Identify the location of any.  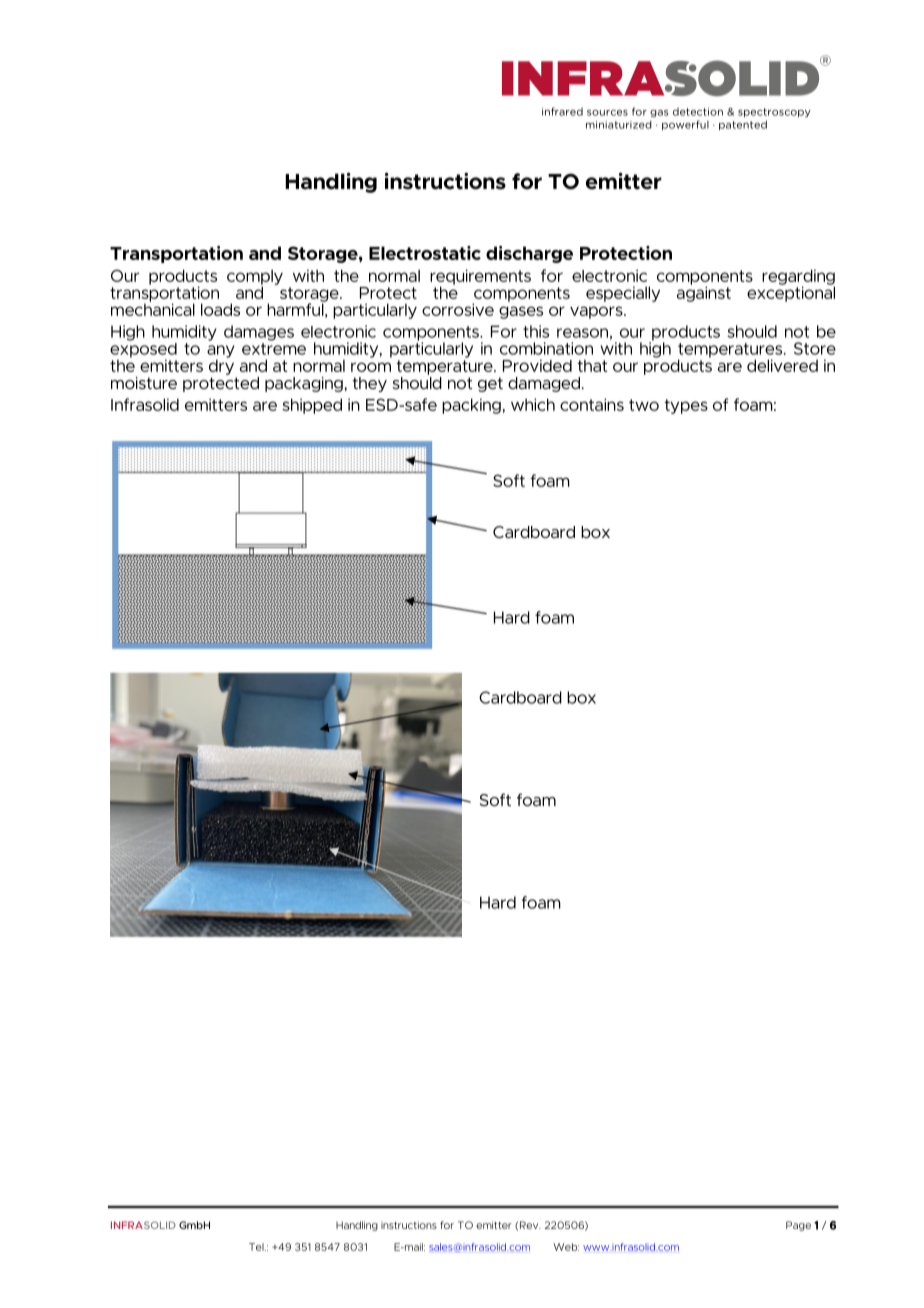
(221, 352).
